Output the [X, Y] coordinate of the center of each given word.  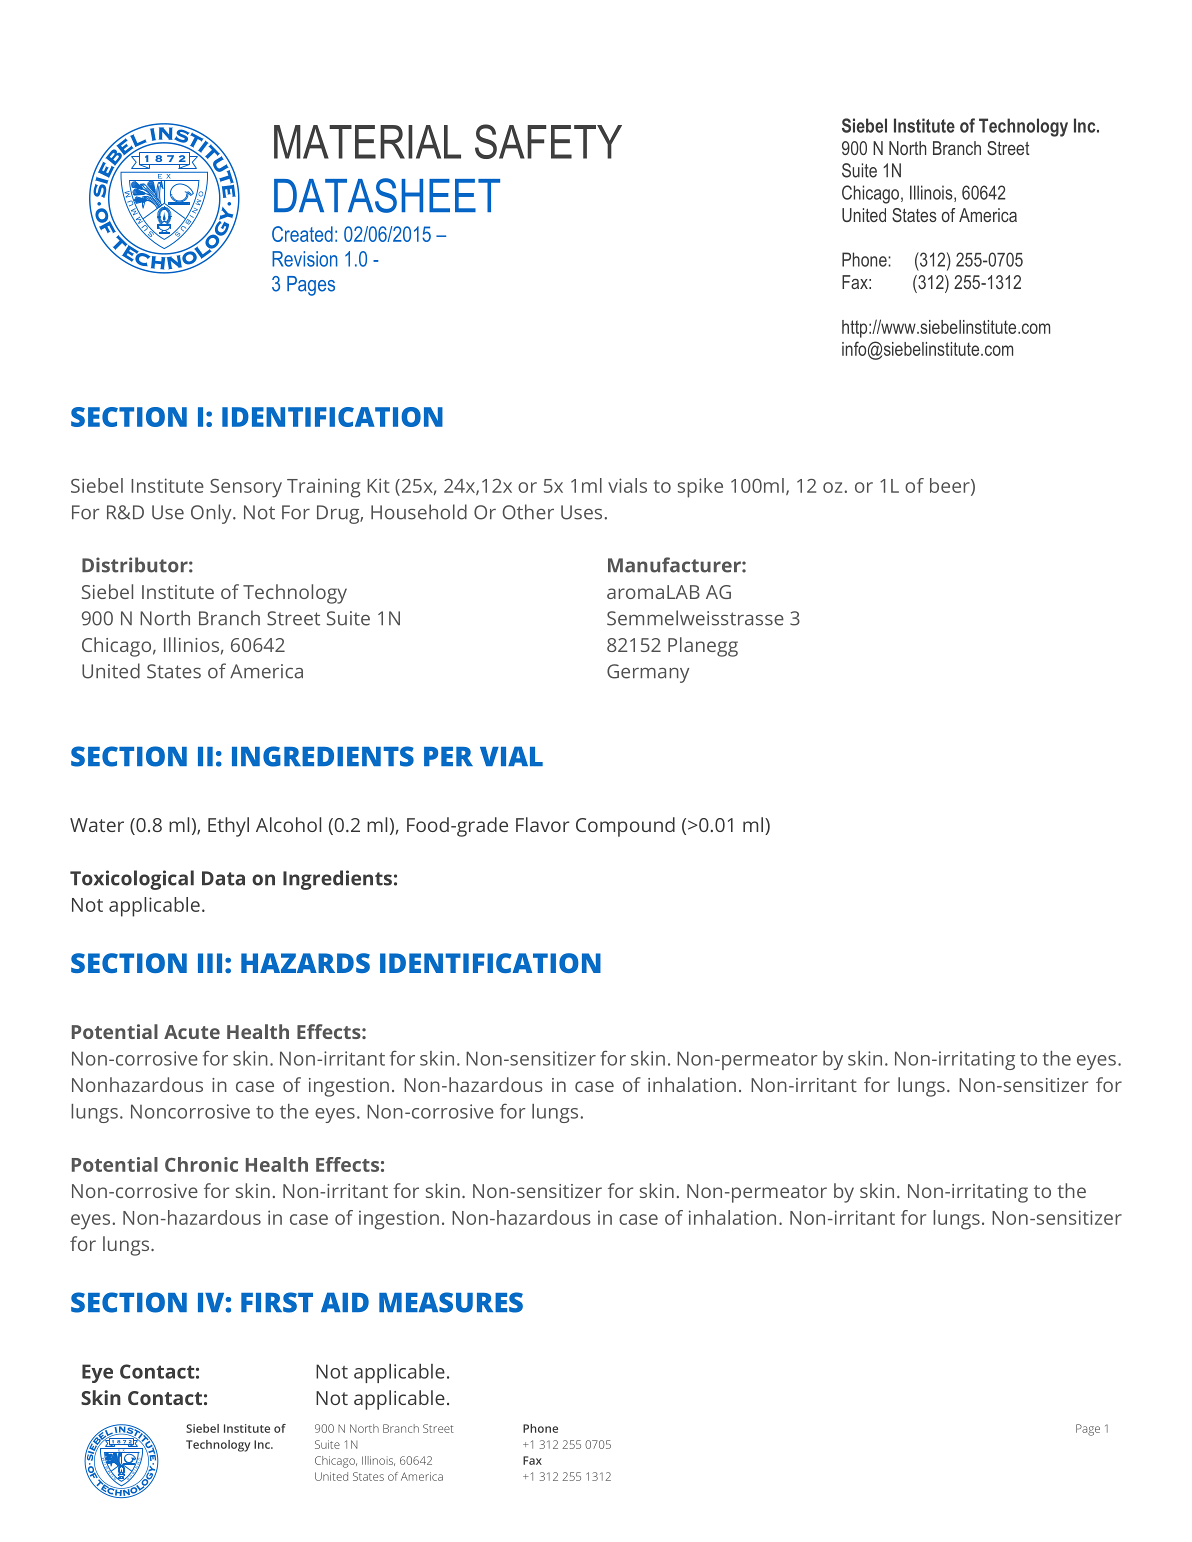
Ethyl [228, 827]
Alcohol [288, 824]
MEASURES [451, 1302]
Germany [648, 673]
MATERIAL [367, 142]
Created [302, 234]
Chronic [201, 1164]
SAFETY [548, 141]
